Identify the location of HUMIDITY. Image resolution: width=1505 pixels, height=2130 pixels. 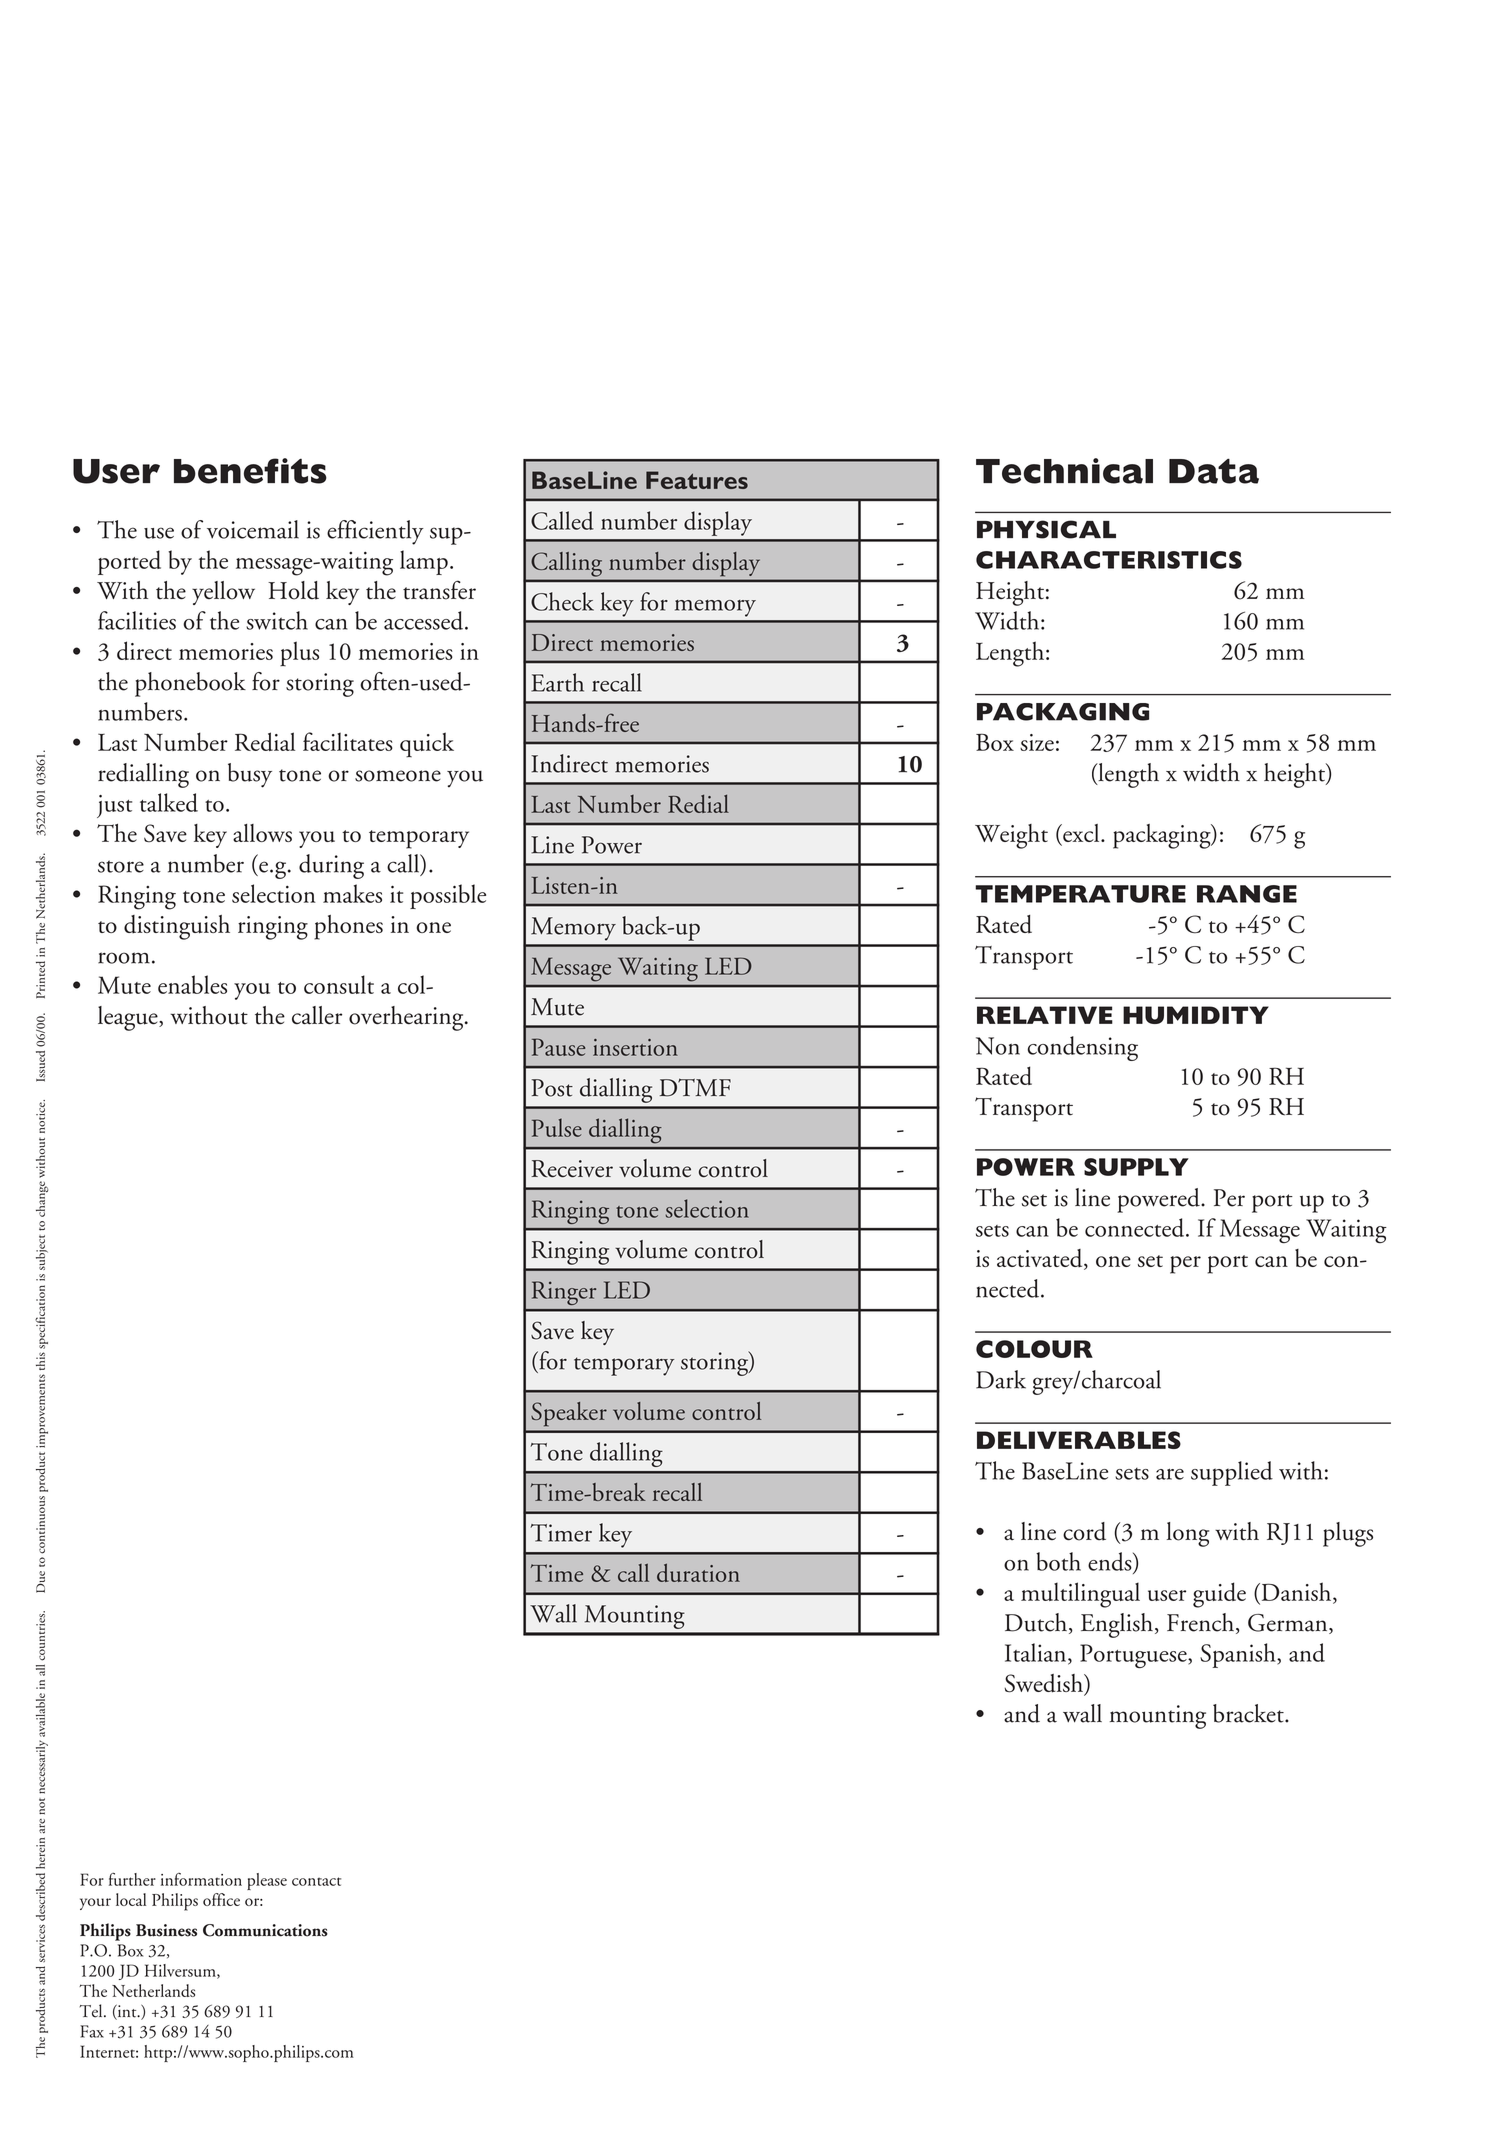
(1196, 1015).
